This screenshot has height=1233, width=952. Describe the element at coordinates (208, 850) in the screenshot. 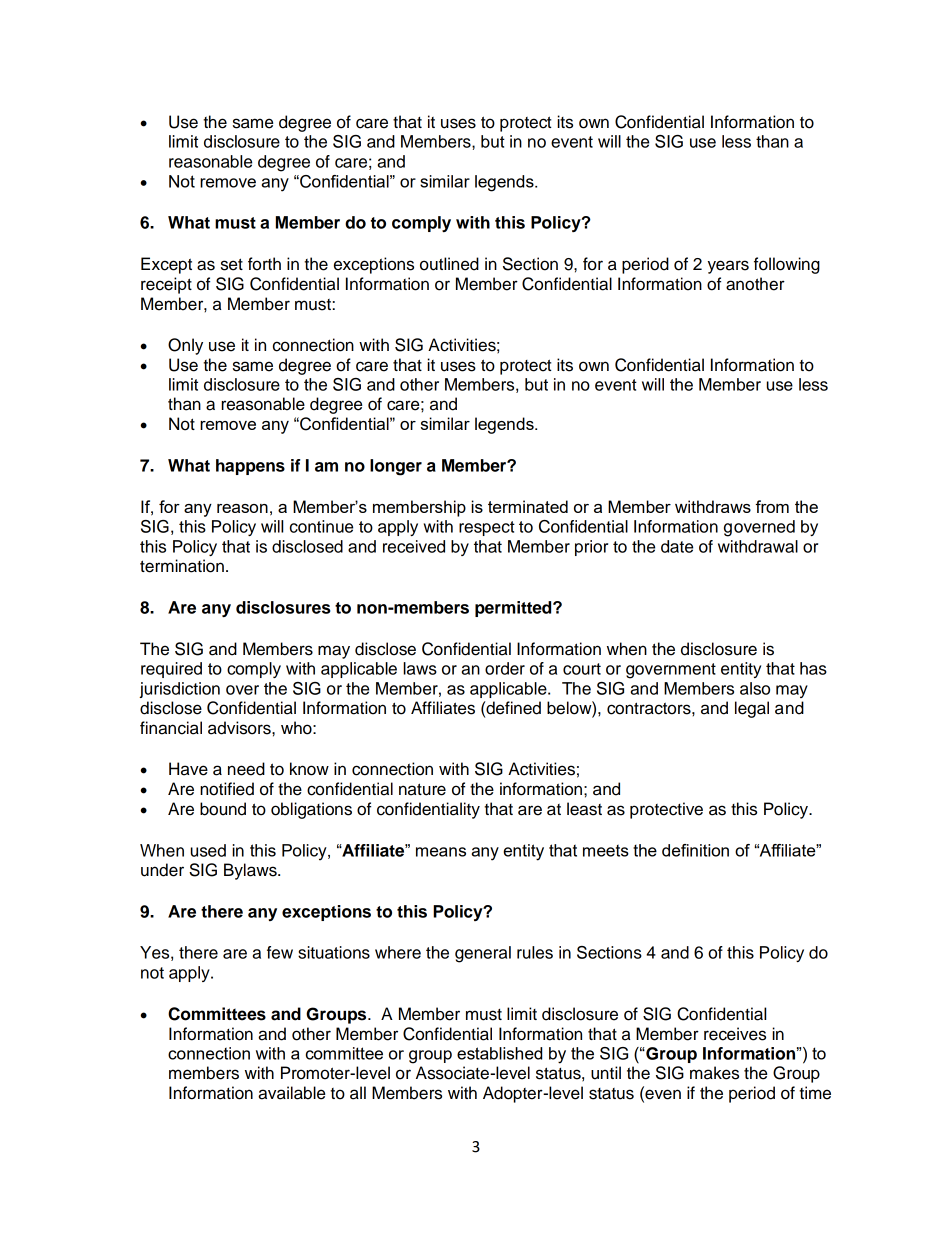

I see `used` at that location.
